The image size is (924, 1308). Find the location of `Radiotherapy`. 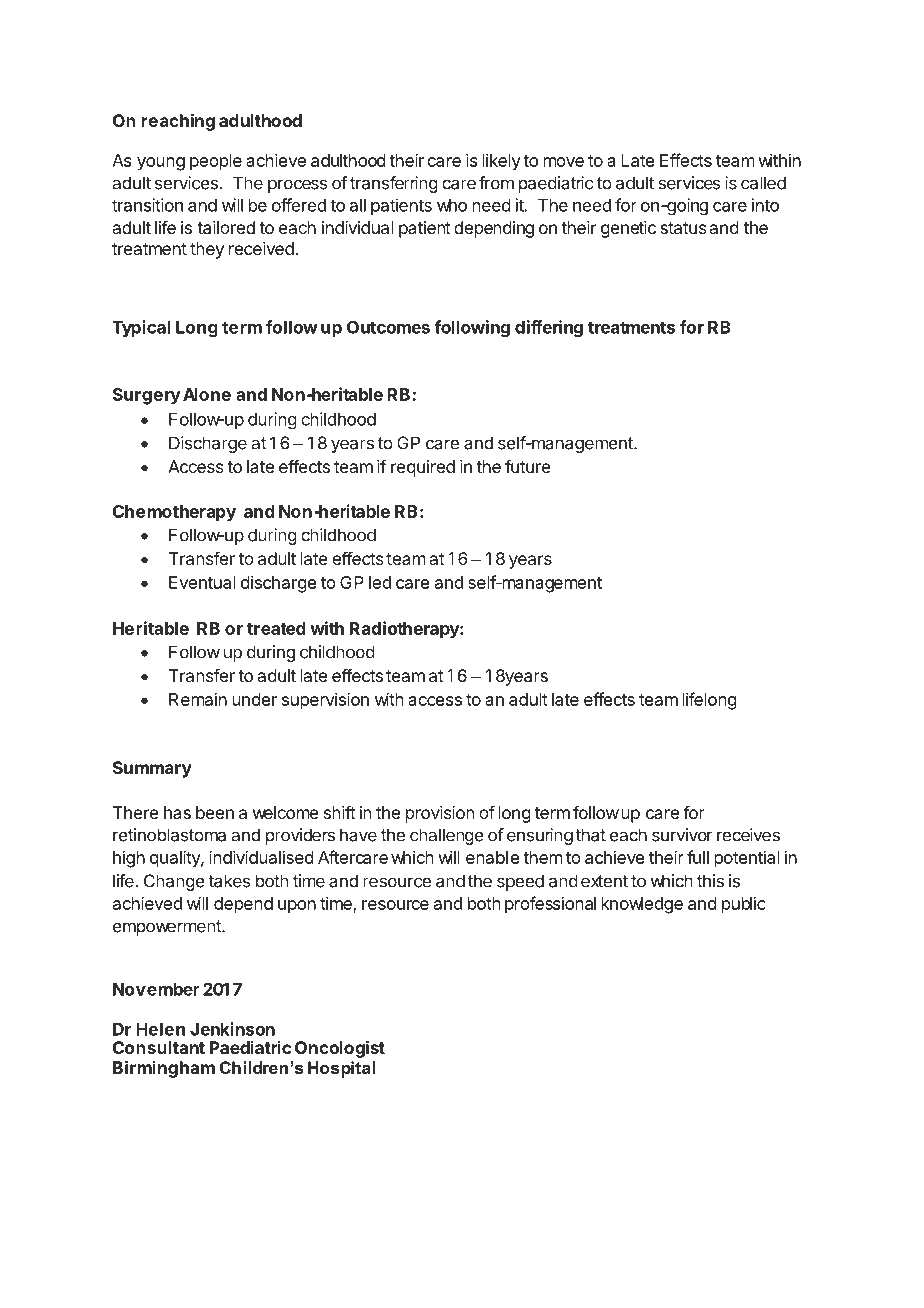

Radiotherapy is located at coordinates (405, 630).
